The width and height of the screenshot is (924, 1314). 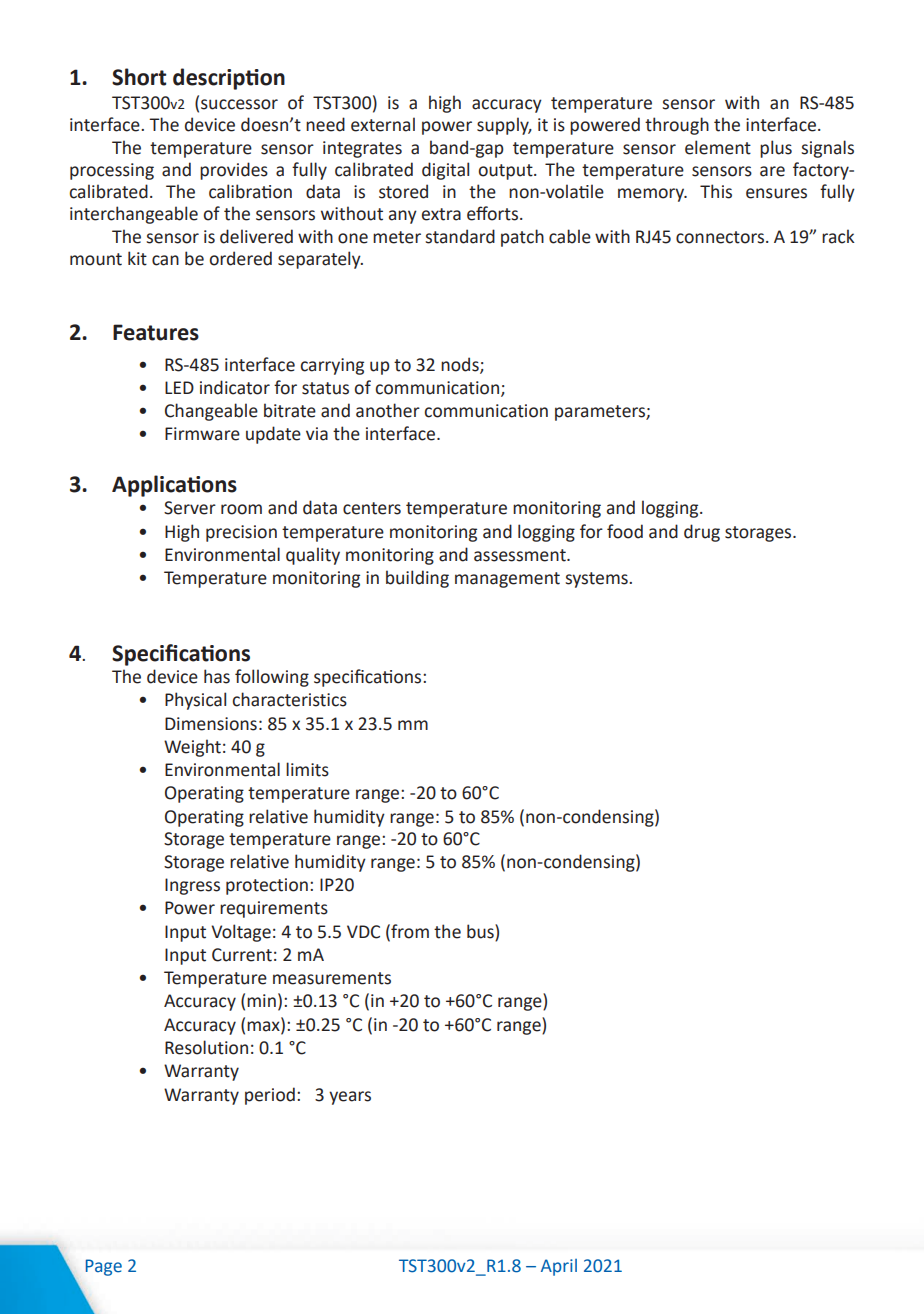 I want to click on has, so click(x=217, y=676).
